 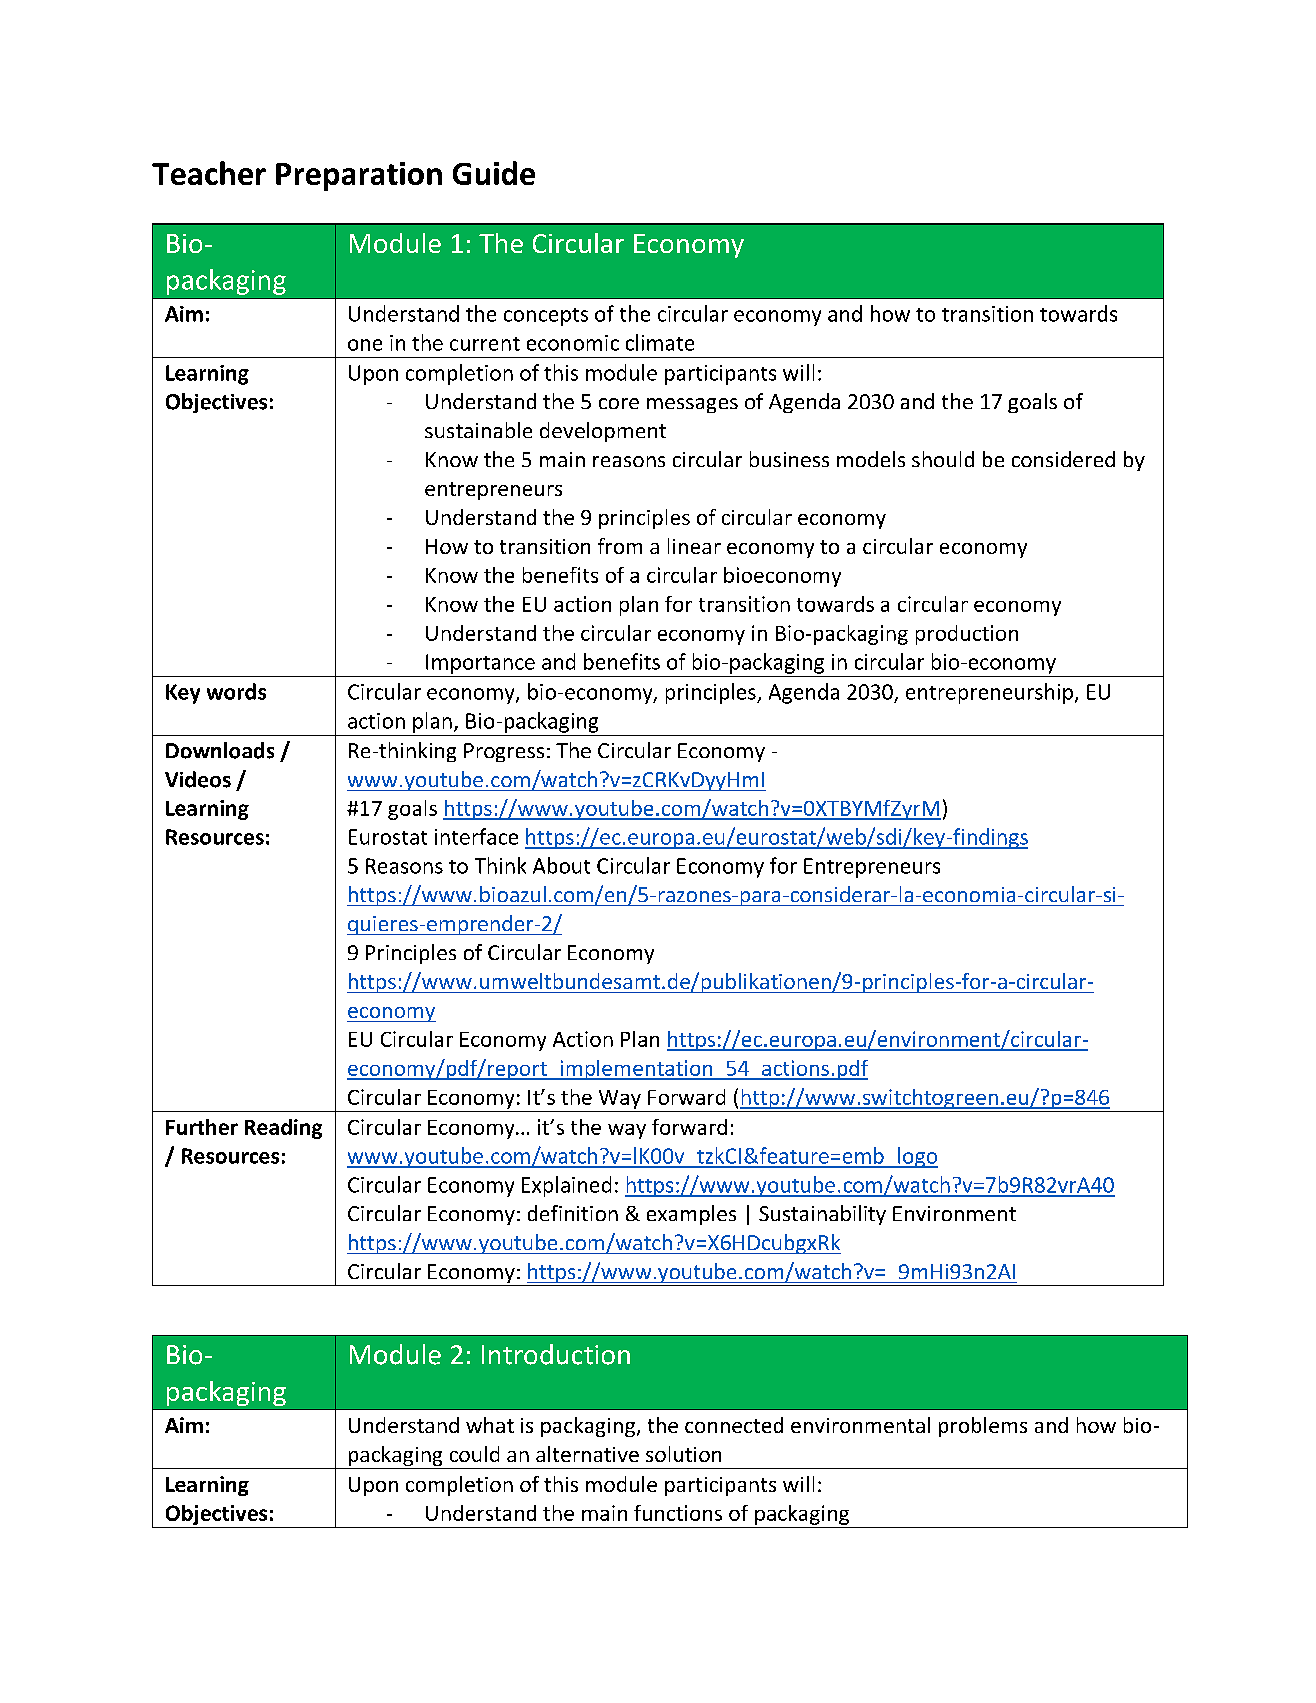 What do you see at coordinates (822, 1215) in the image?
I see `Sustainability` at bounding box center [822, 1215].
